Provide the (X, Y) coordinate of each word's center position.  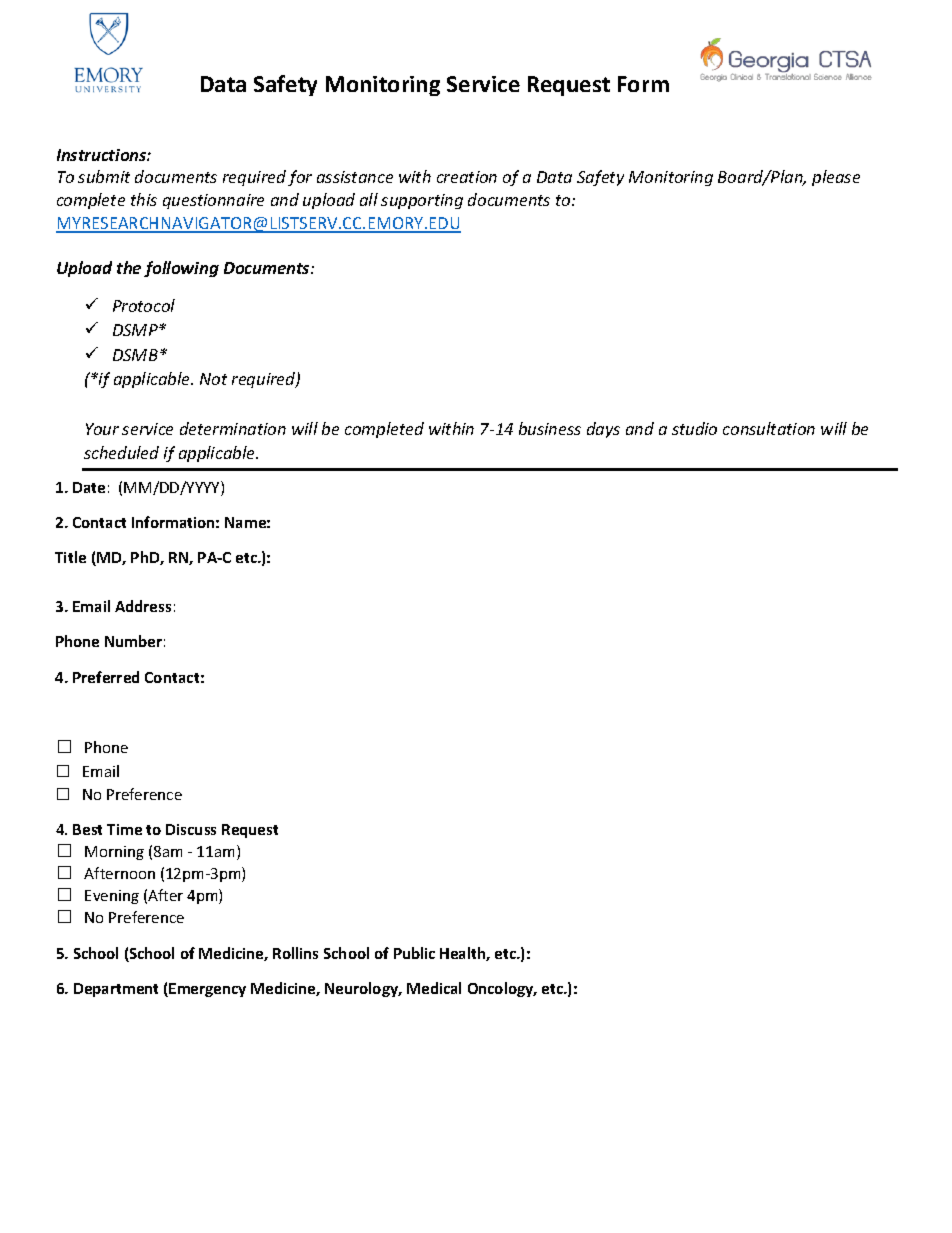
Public (414, 953)
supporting (422, 201)
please (836, 178)
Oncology (502, 989)
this (144, 199)
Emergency (207, 990)
